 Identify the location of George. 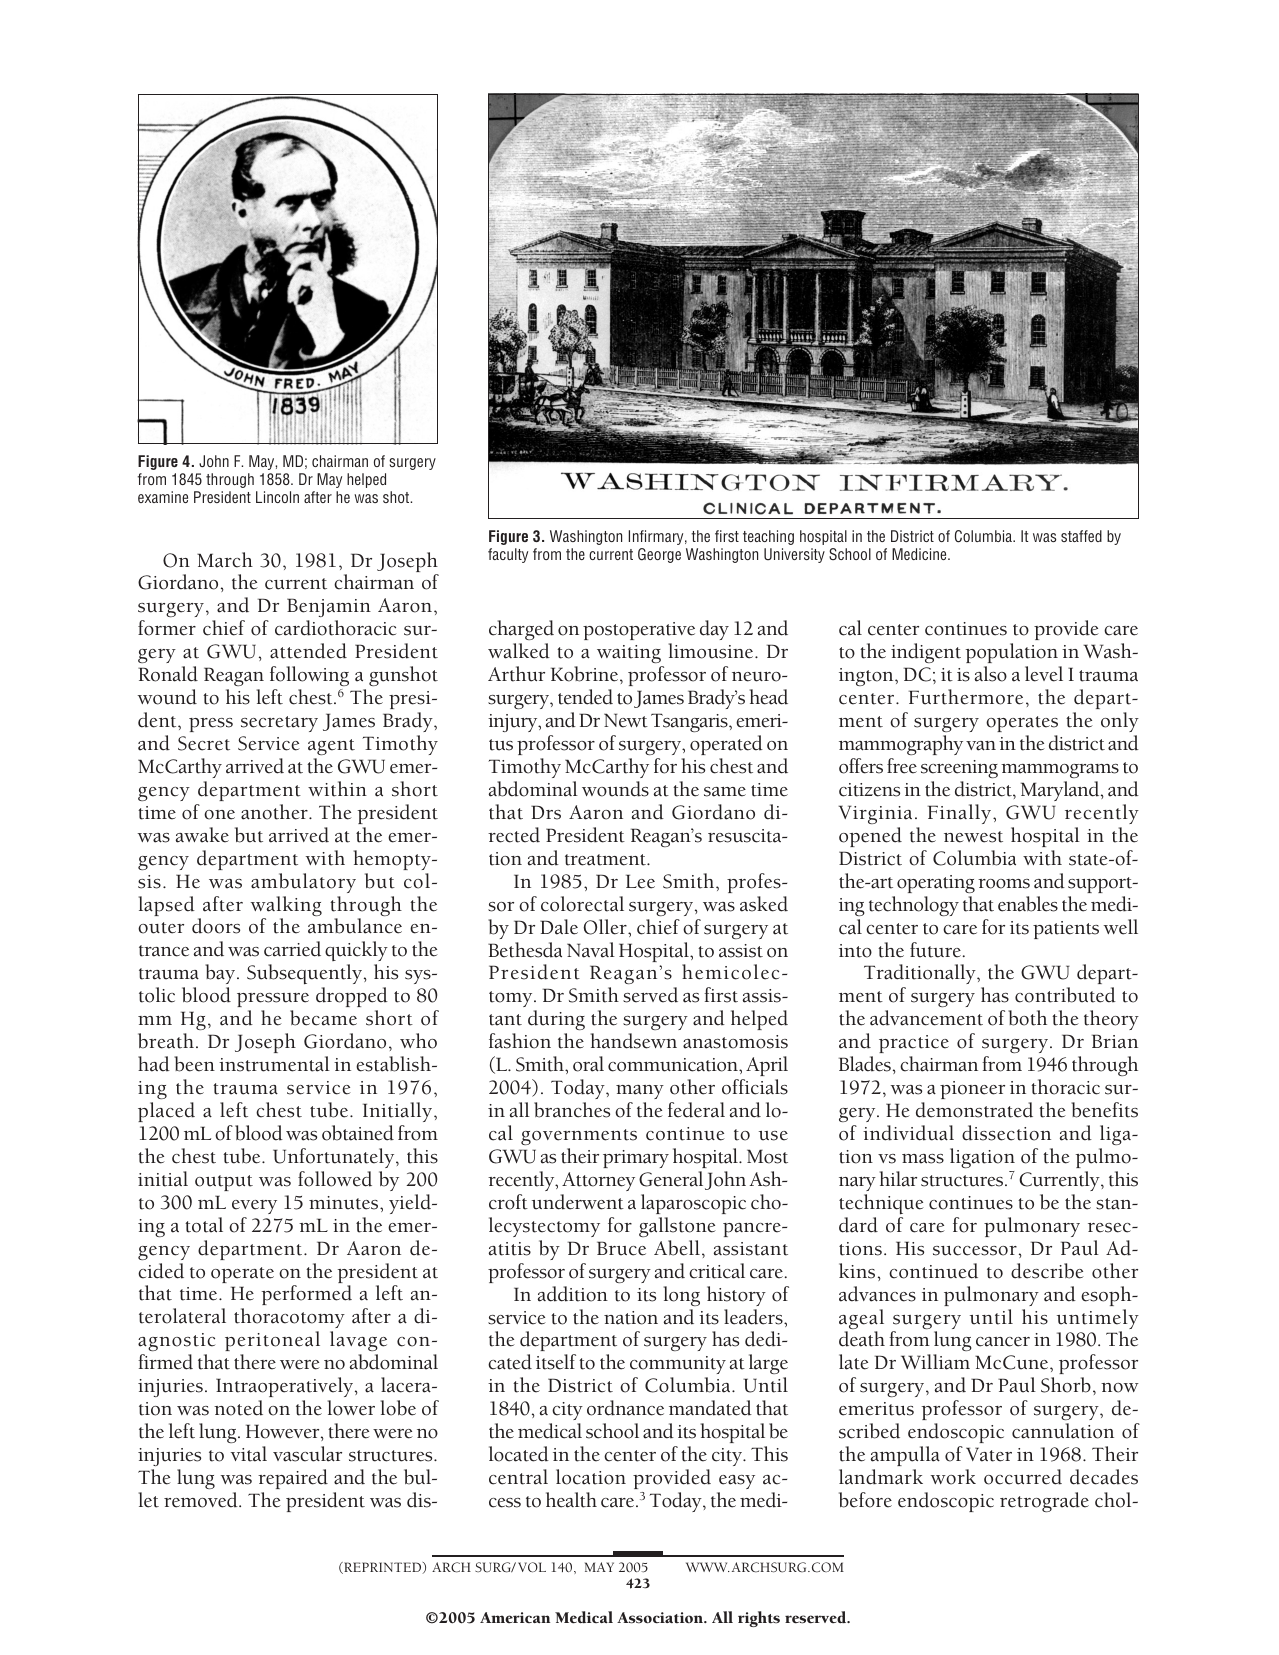
(659, 555).
